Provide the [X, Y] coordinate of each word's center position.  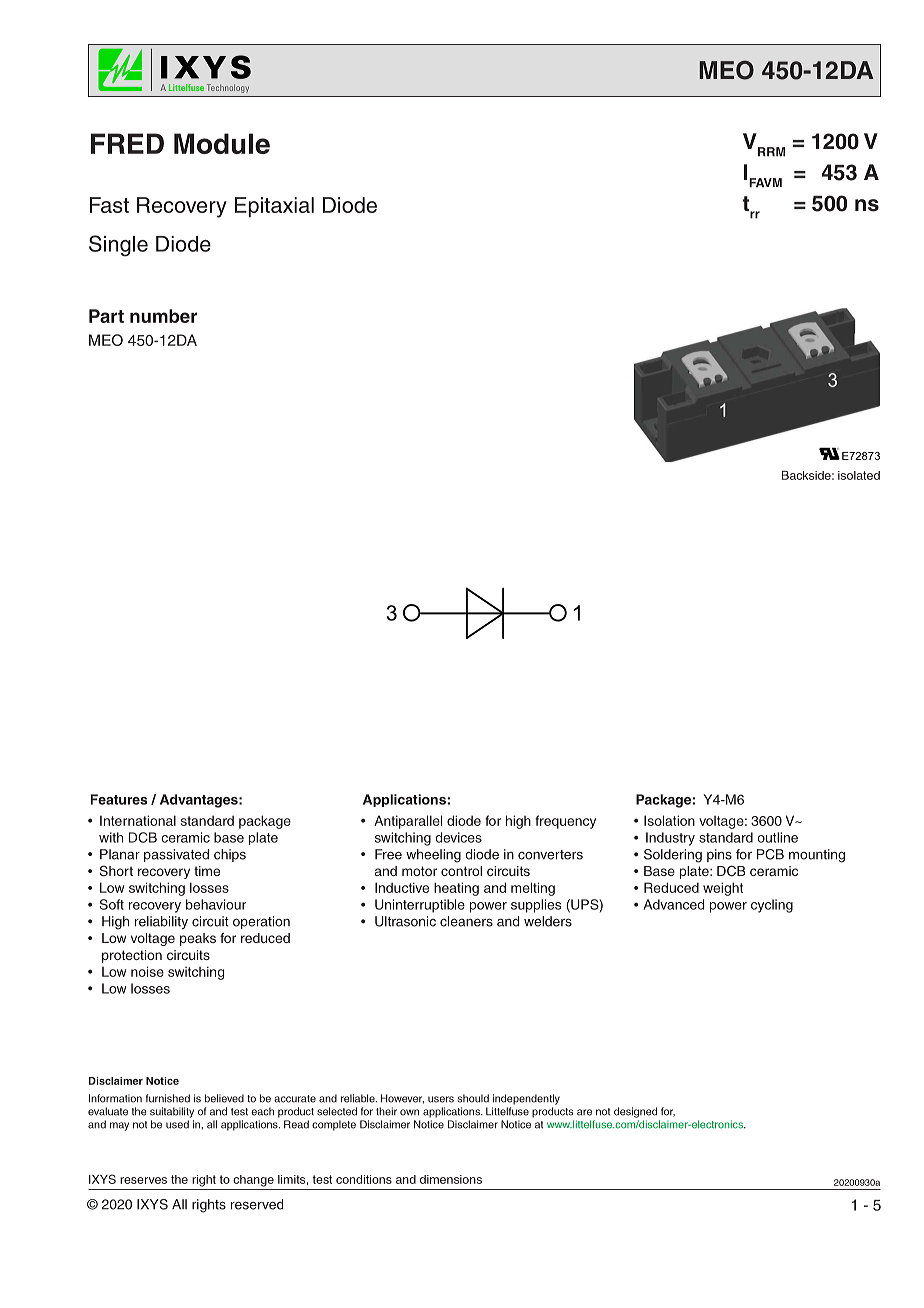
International [138, 820]
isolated [859, 475]
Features [119, 799]
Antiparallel [408, 822]
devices [458, 837]
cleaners [466, 921]
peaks [198, 939]
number [163, 316]
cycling [772, 906]
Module [222, 143]
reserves [143, 1180]
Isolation [669, 820]
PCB [770, 854]
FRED [127, 143]
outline [778, 837]
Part [106, 316]
